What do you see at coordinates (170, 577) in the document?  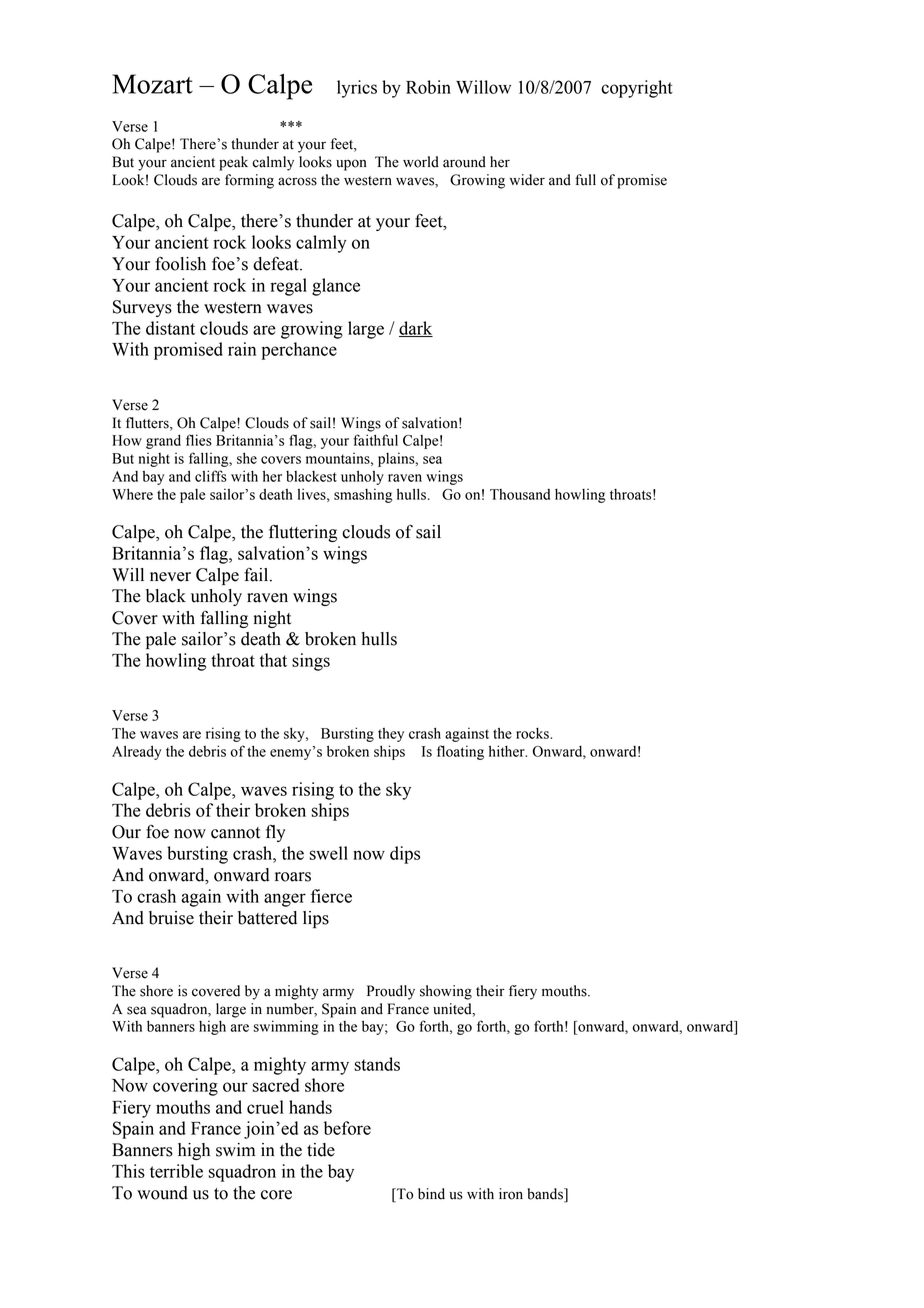 I see `never` at bounding box center [170, 577].
